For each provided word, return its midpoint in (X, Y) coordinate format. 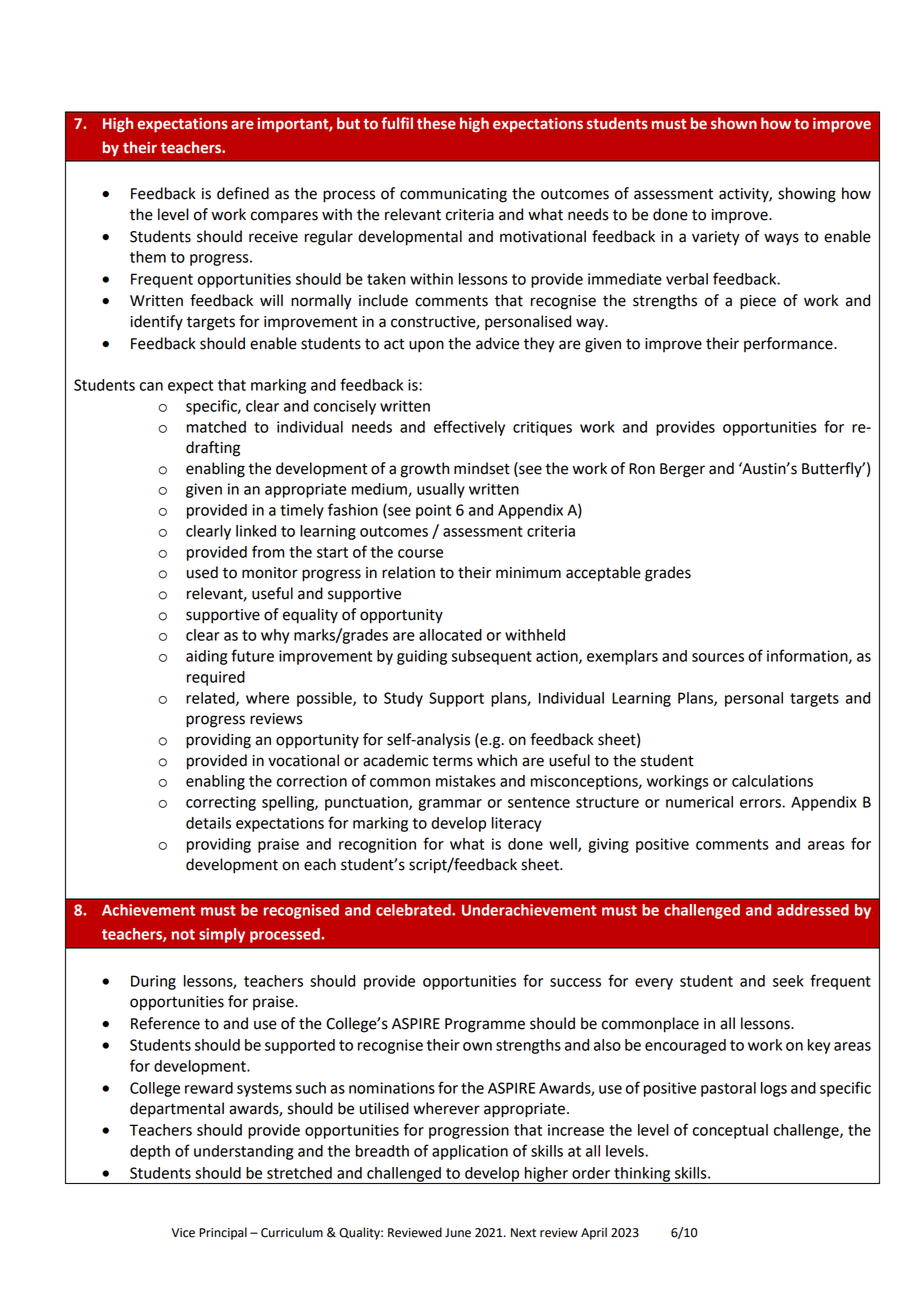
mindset (482, 468)
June (458, 1233)
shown (734, 123)
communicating (453, 195)
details (208, 823)
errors (761, 803)
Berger (682, 470)
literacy (516, 824)
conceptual (730, 1131)
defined (243, 193)
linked (256, 531)
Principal (223, 1233)
